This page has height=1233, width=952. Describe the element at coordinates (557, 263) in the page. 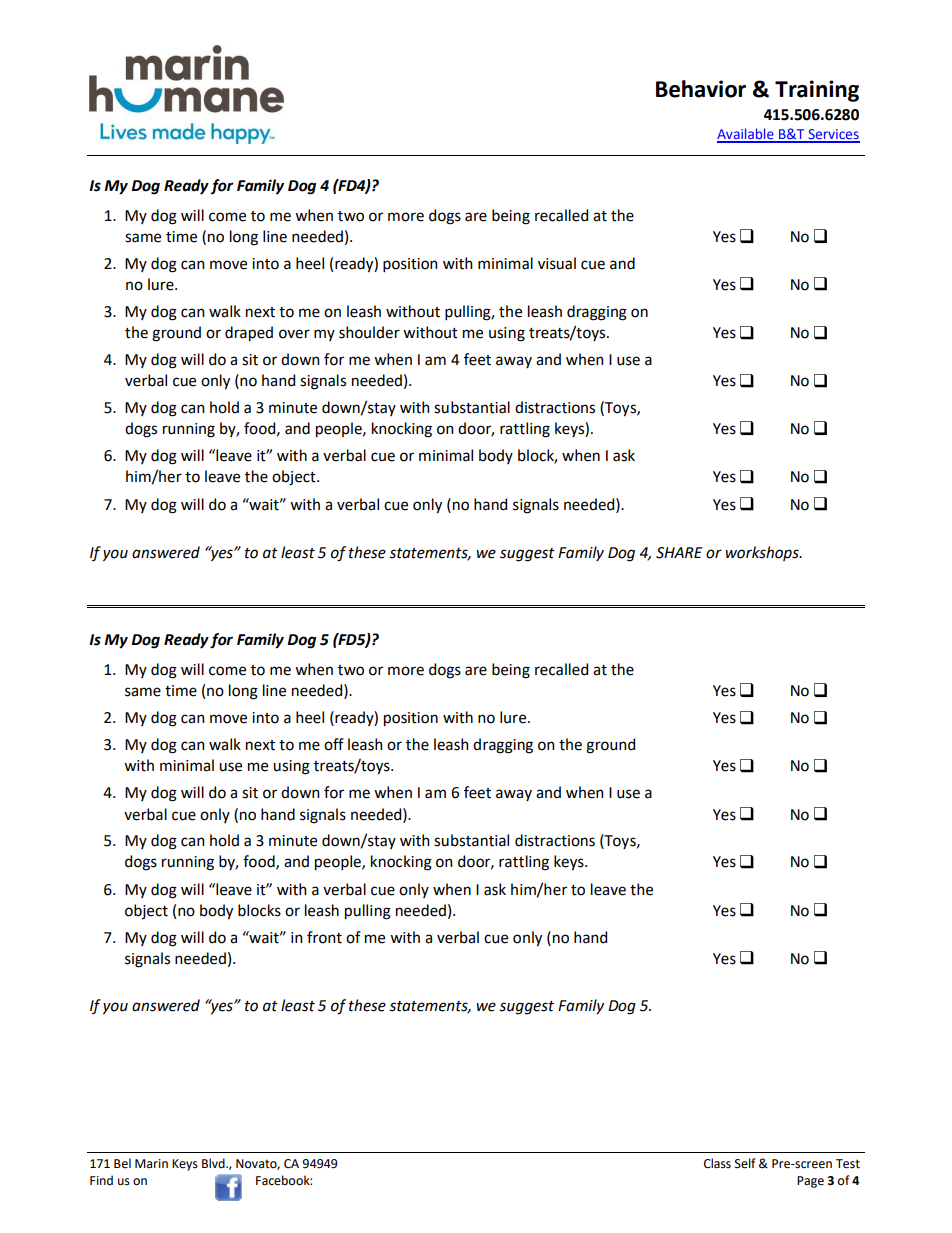

I see `visual` at that location.
